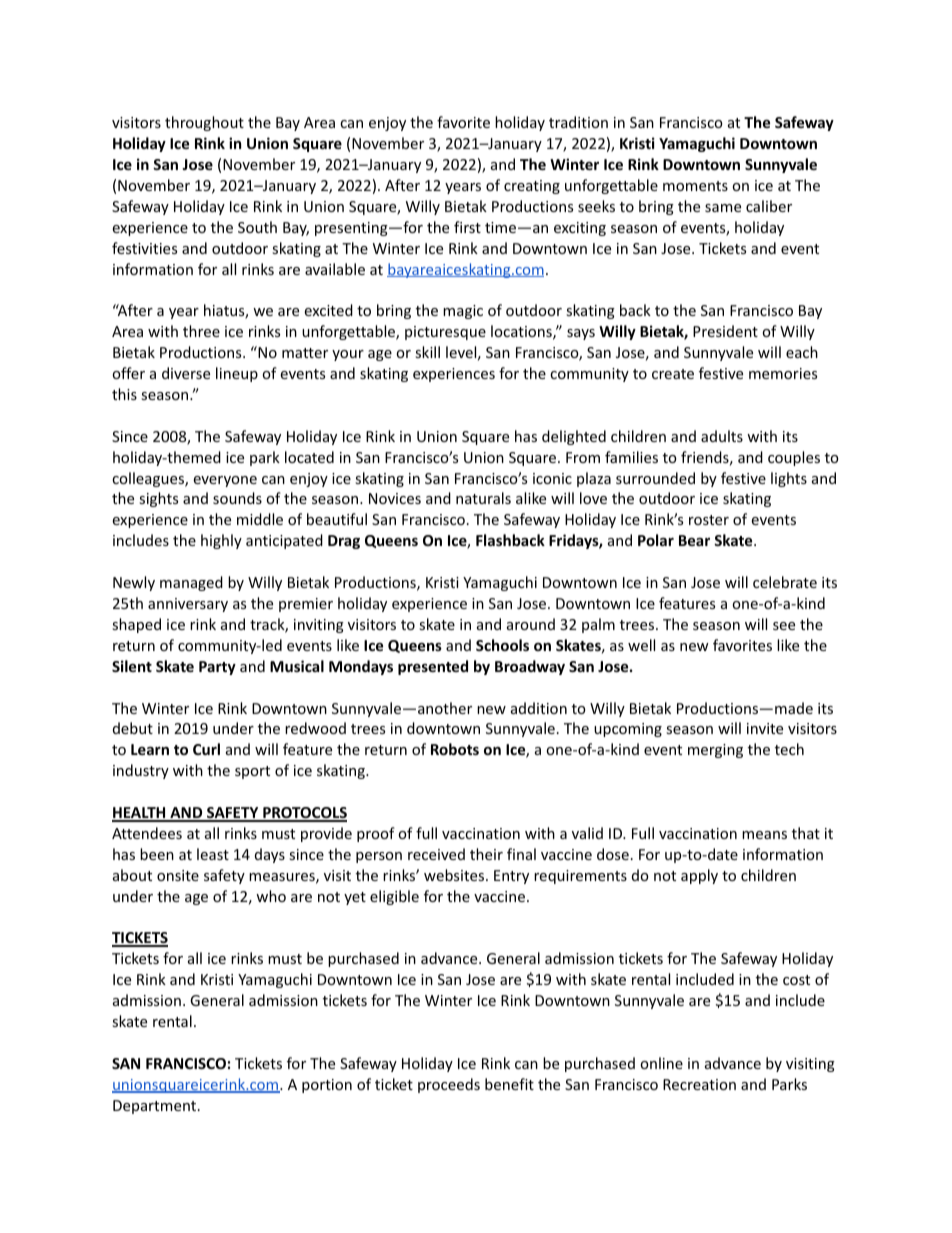  Describe the element at coordinates (225, 481) in the image. I see `everyone` at that location.
